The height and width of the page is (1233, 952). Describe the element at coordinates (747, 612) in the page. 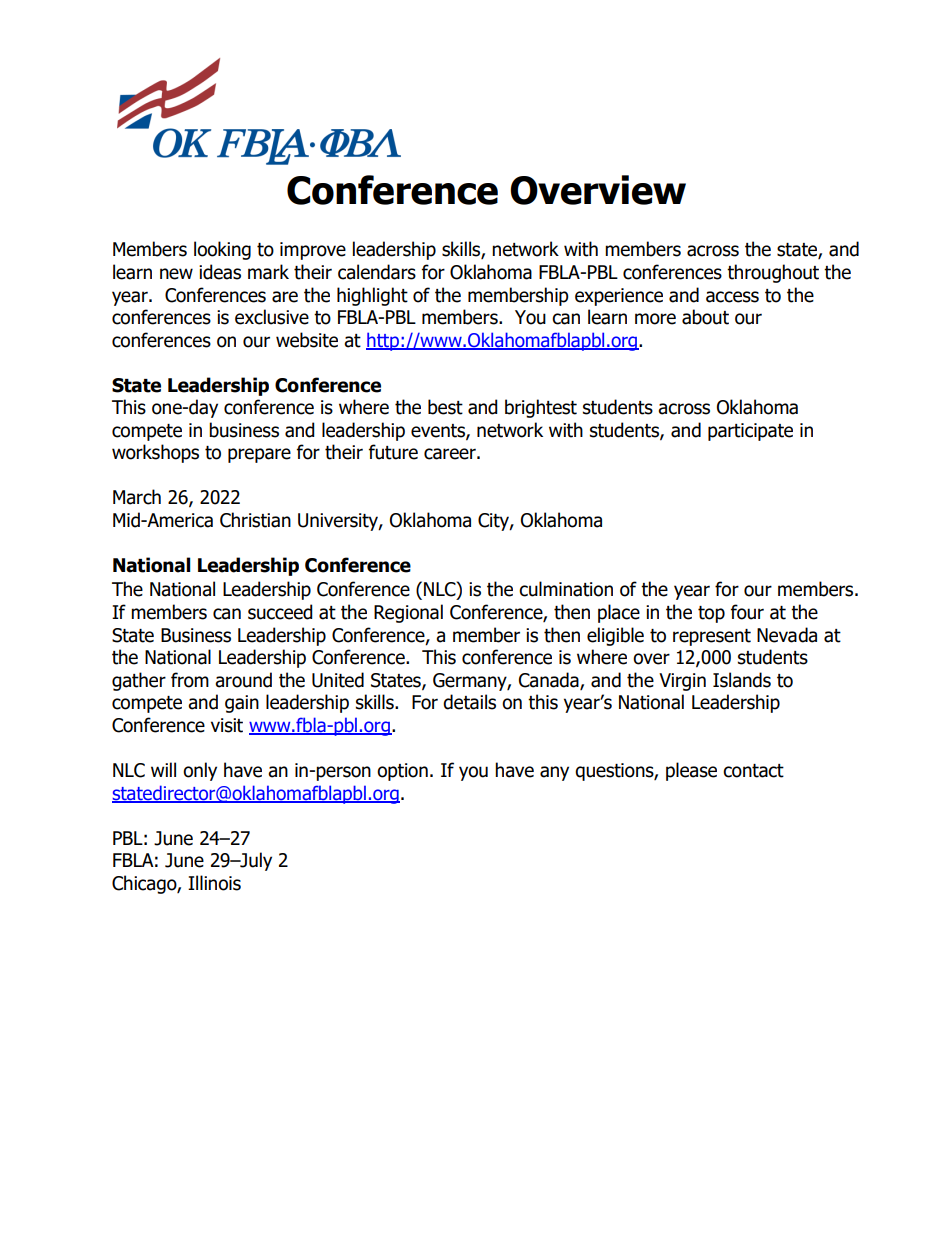

I see `four` at that location.
